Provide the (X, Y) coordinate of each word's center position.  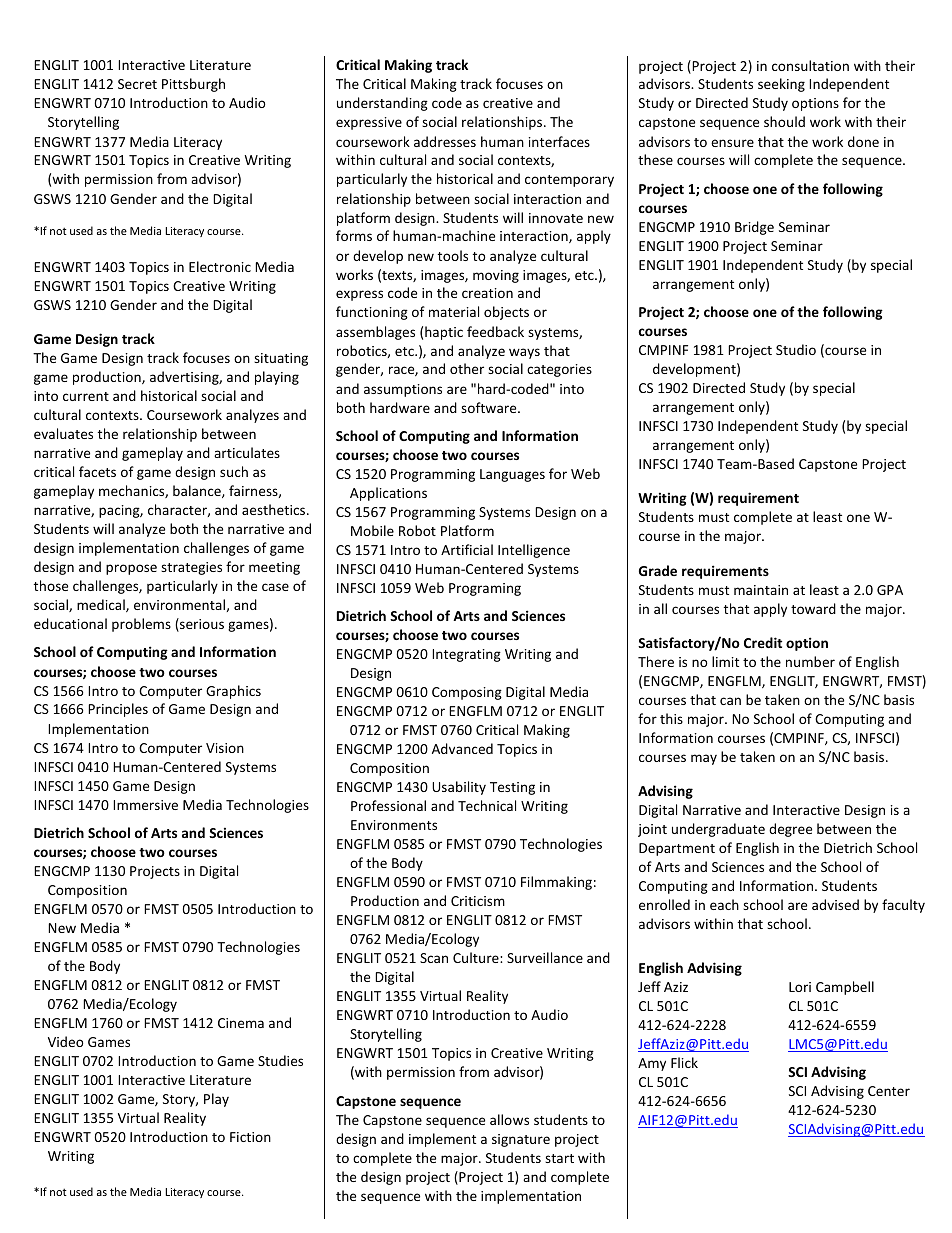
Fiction (250, 1137)
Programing (485, 589)
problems (141, 625)
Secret (137, 84)
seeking (781, 85)
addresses (445, 141)
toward (813, 608)
